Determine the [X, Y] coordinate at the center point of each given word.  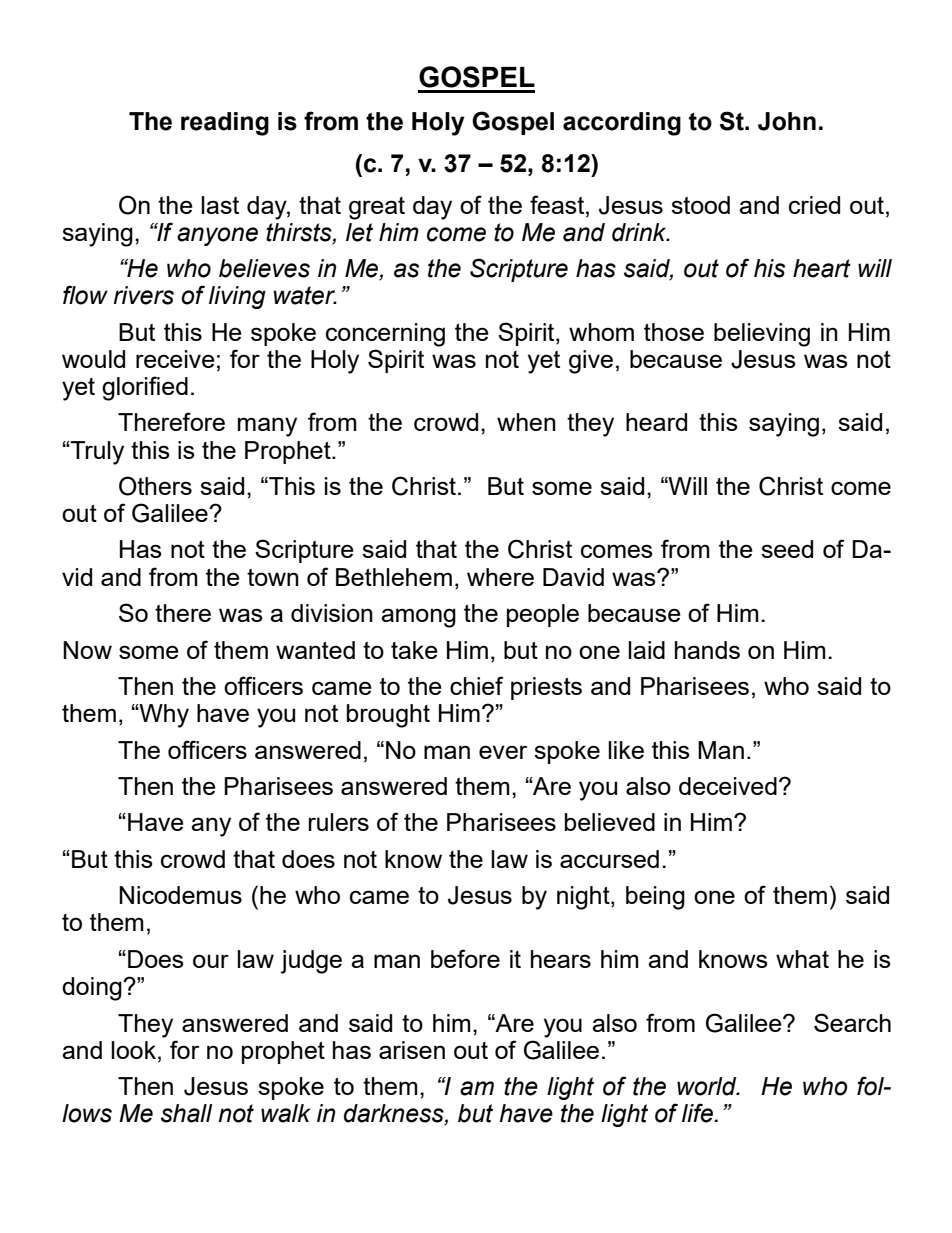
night [584, 898]
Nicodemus [180, 895]
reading [225, 124]
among [418, 618]
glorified [145, 388]
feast [558, 204]
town [273, 577]
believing [762, 335]
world [708, 1086]
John [787, 121]
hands [707, 650]
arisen [412, 1050]
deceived [728, 786]
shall [187, 1113]
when [526, 422]
